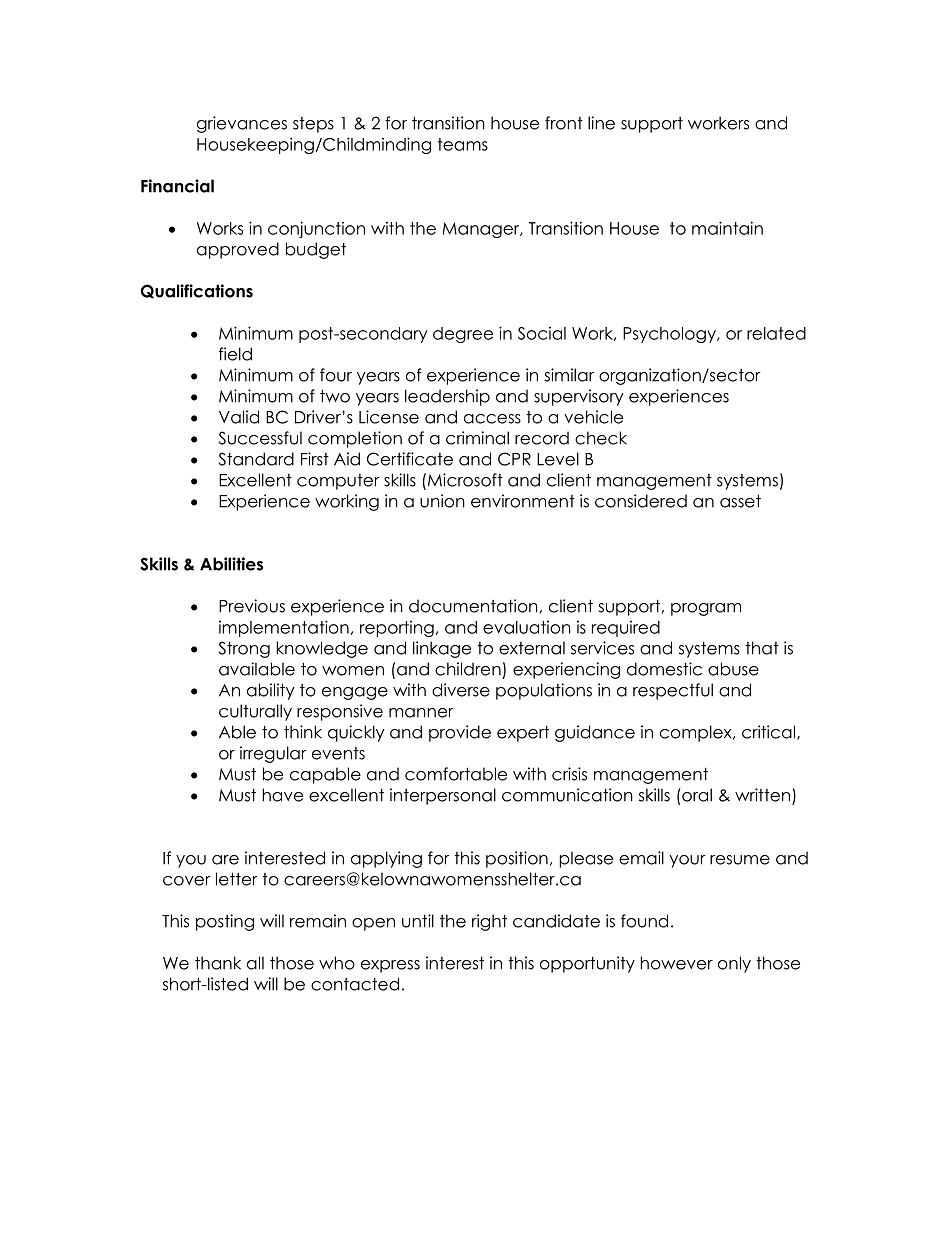 This page has height=1233, width=952. What do you see at coordinates (231, 564) in the page?
I see `Abilities` at bounding box center [231, 564].
